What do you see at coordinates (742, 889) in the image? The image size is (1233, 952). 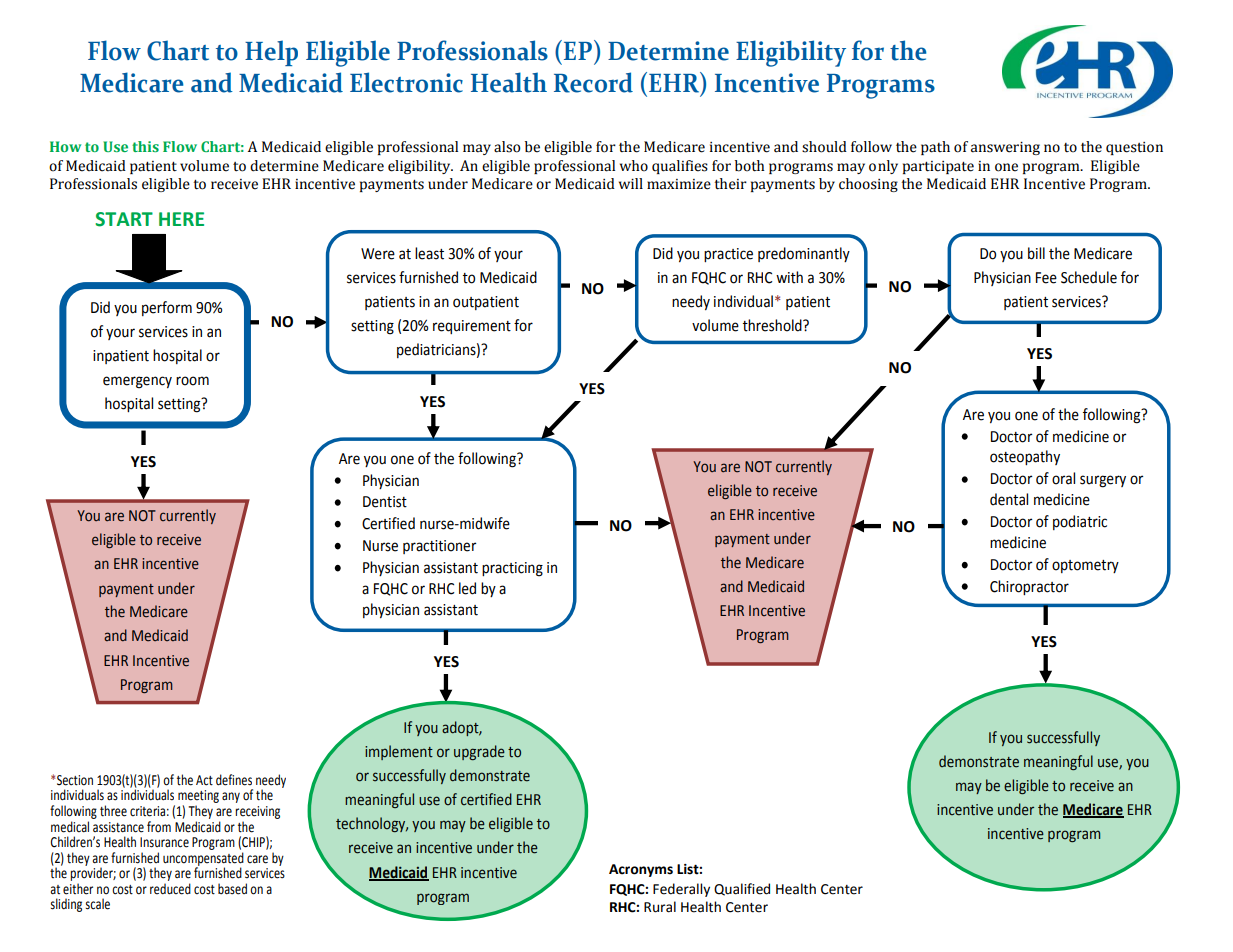 I see `Qualified` at bounding box center [742, 889].
